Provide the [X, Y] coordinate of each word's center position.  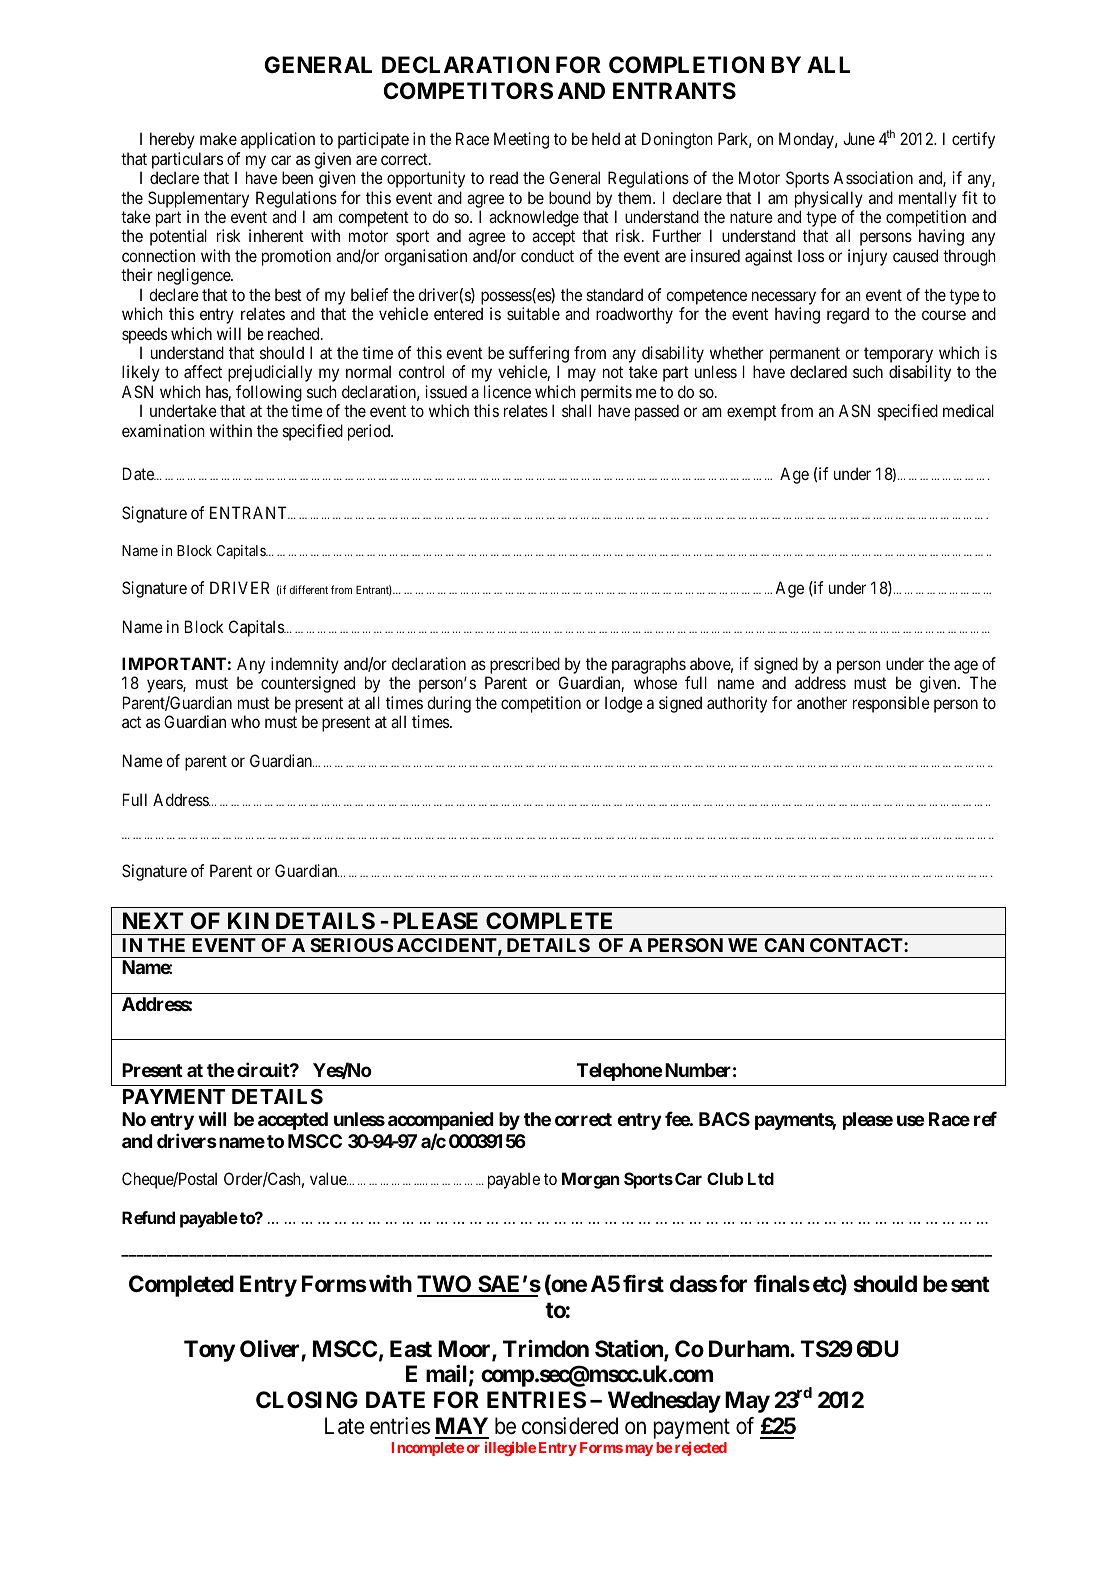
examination [163, 430]
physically [829, 199]
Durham [750, 1349]
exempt [752, 413]
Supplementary [198, 199]
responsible [891, 704]
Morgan [591, 1180]
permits [606, 393]
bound [570, 197]
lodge [624, 704]
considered [570, 1426]
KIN [248, 920]
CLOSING [307, 1400]
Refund [148, 1217]
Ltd [761, 1178]
